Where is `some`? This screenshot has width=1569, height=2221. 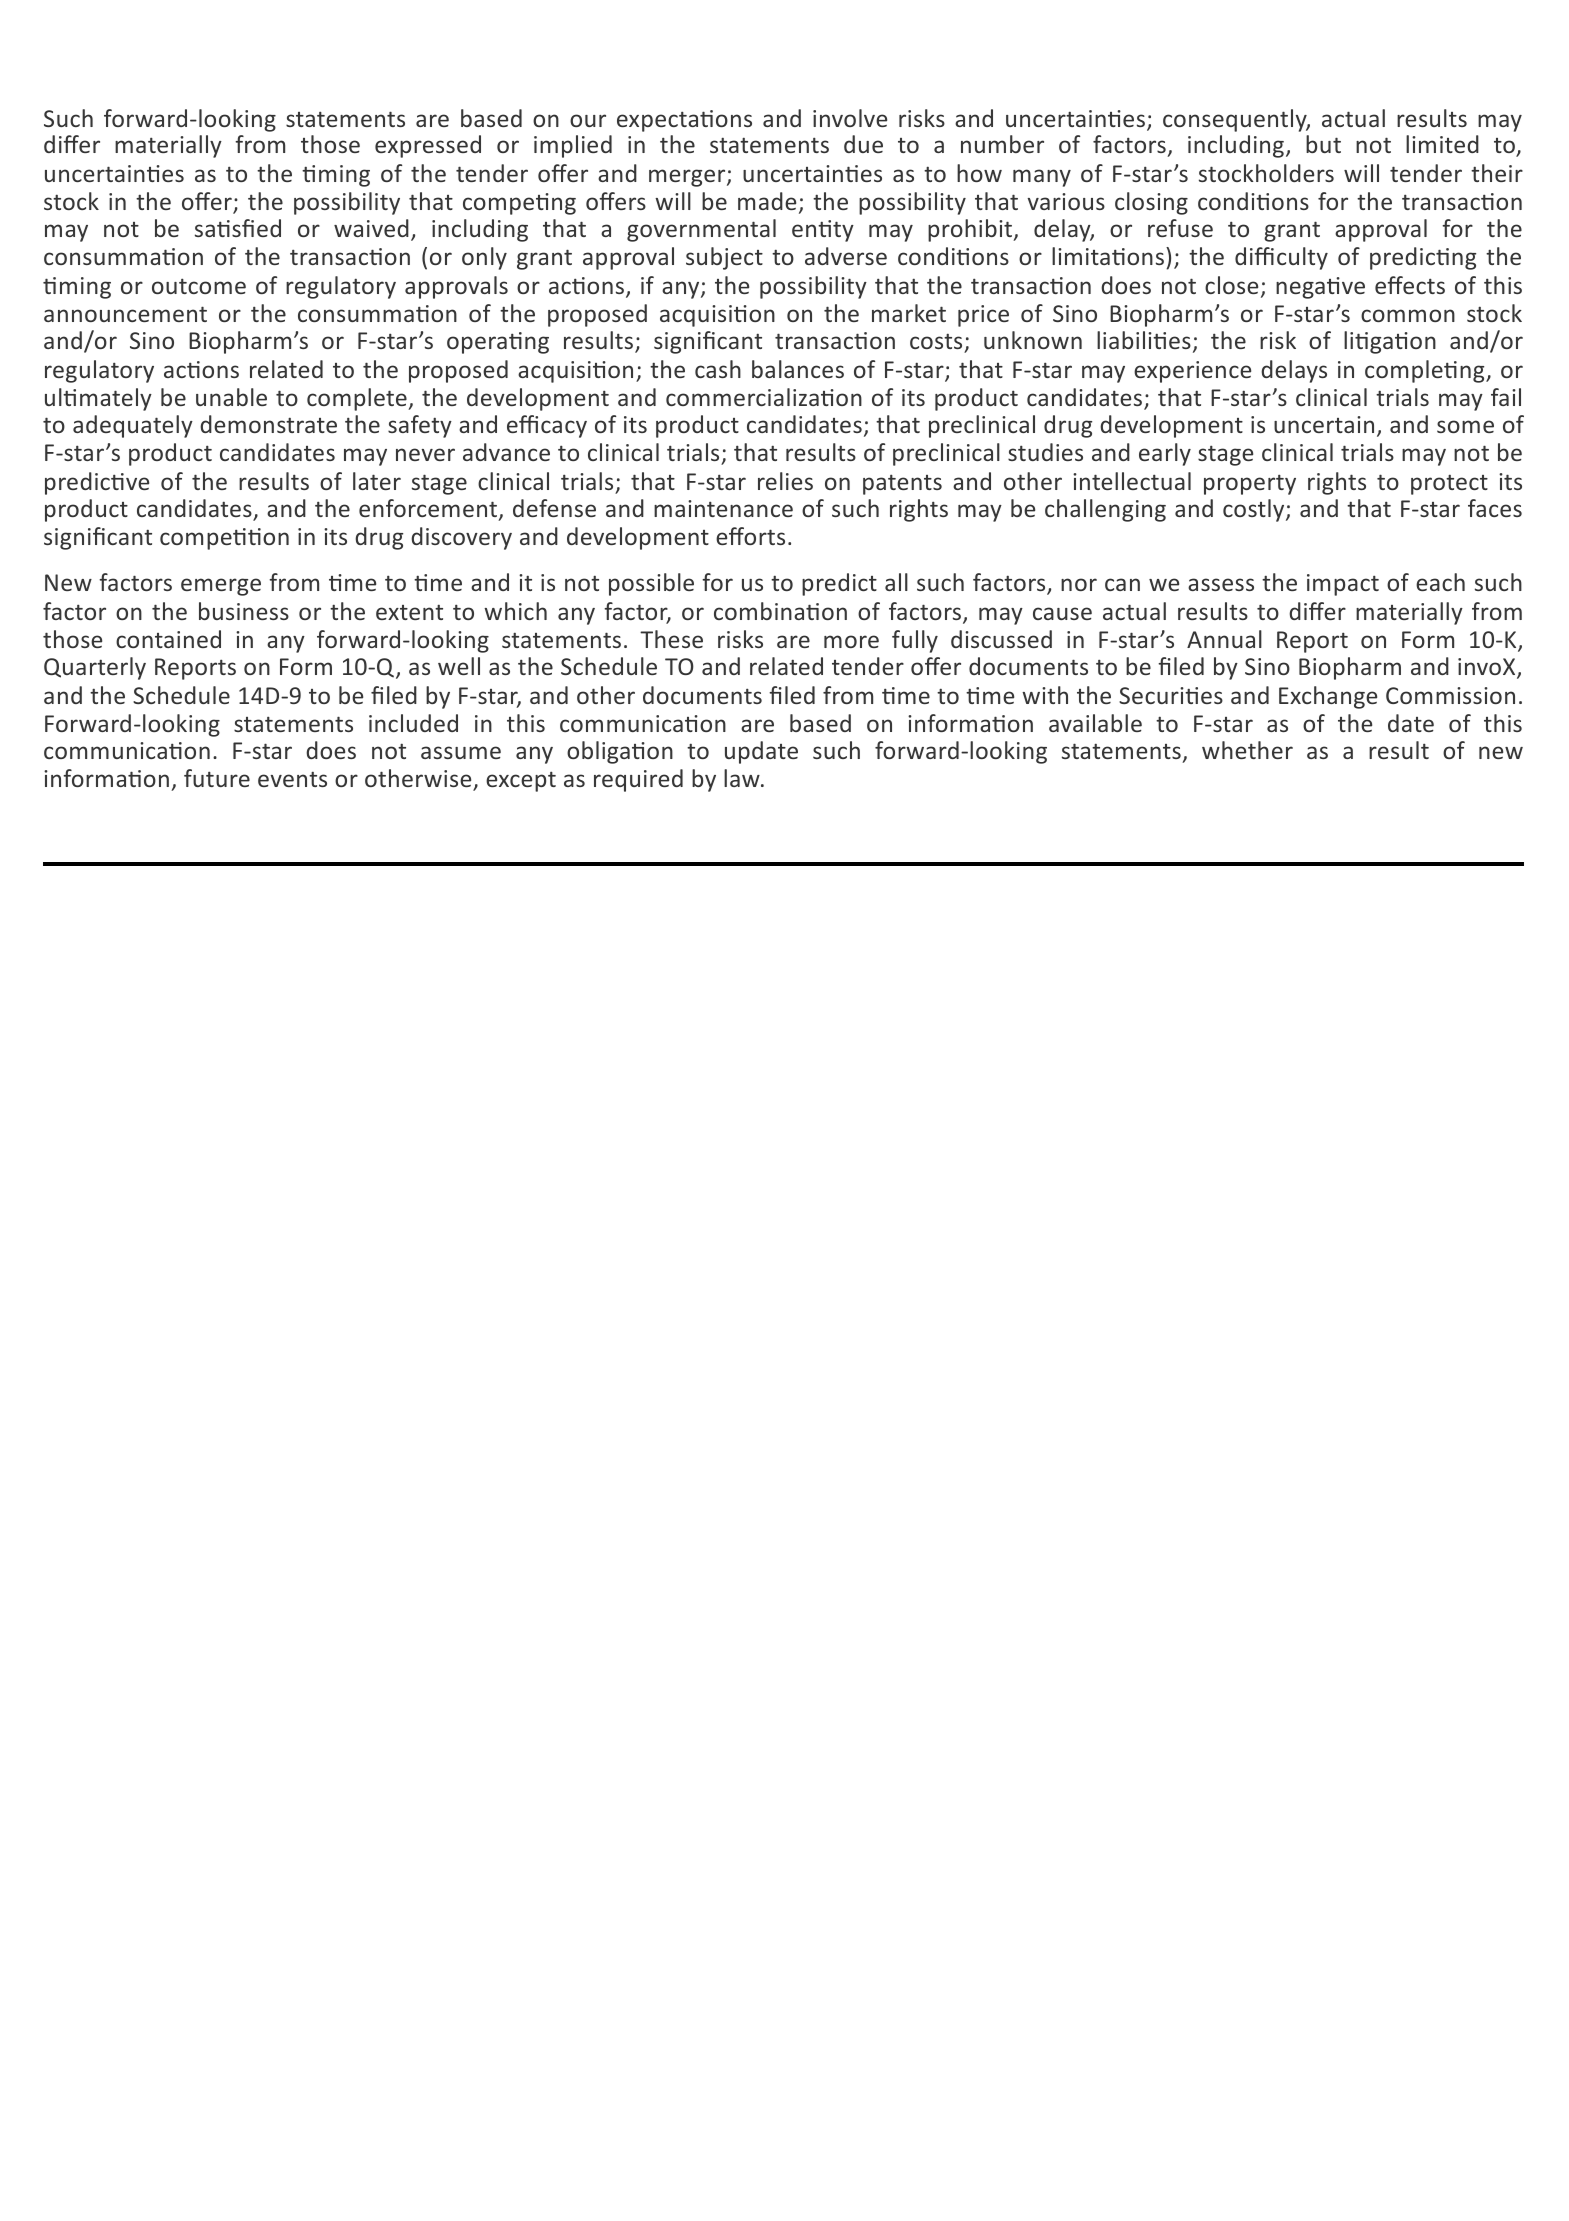 some is located at coordinates (1465, 426).
